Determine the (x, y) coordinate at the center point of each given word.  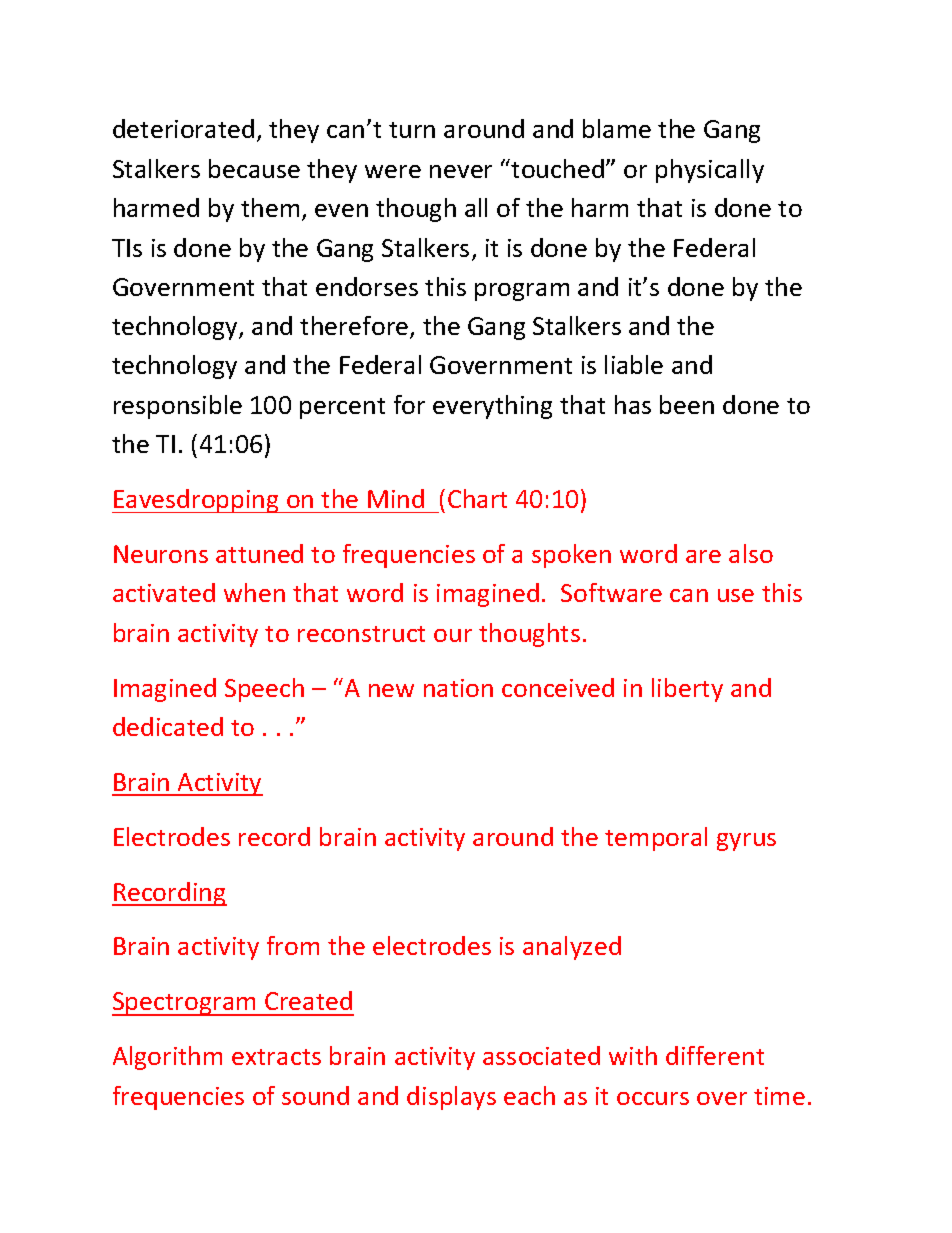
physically (710, 171)
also (751, 553)
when (254, 592)
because (254, 168)
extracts (276, 1057)
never (461, 171)
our (453, 635)
